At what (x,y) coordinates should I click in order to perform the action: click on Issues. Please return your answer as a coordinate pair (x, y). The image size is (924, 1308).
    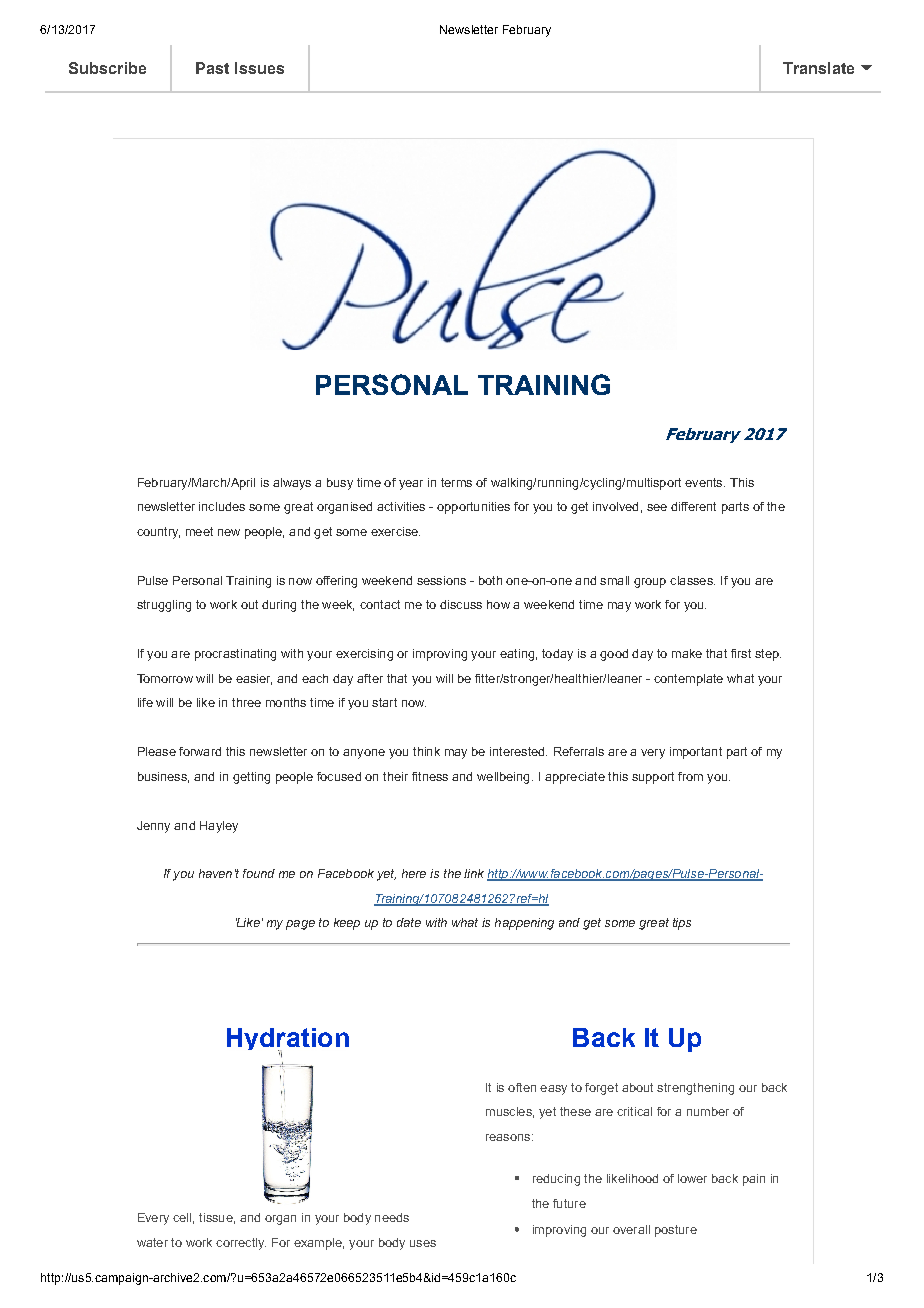
    Looking at the image, I should click on (259, 68).
